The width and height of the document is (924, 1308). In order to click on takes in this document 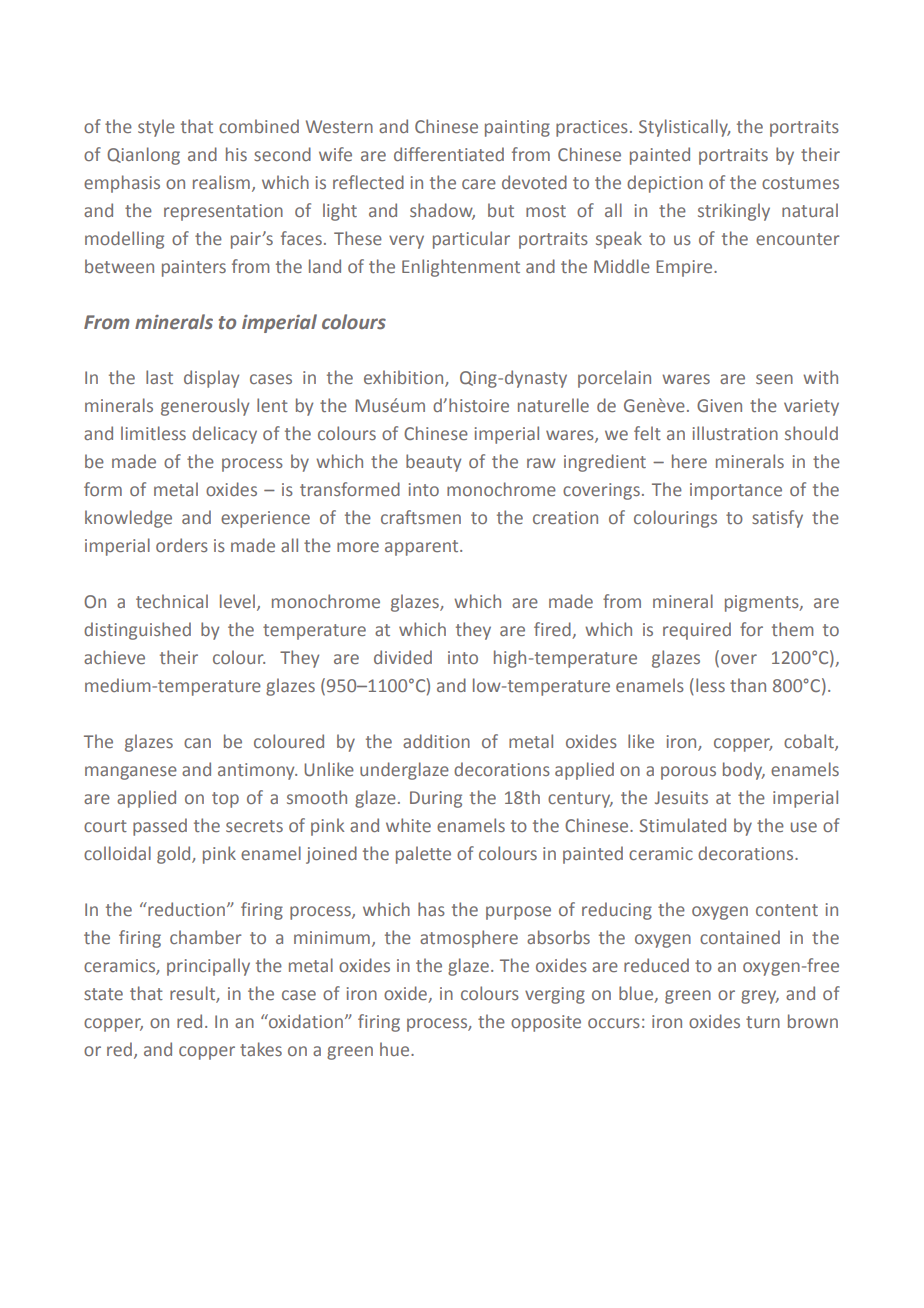, I will do `click(261, 1049)`.
